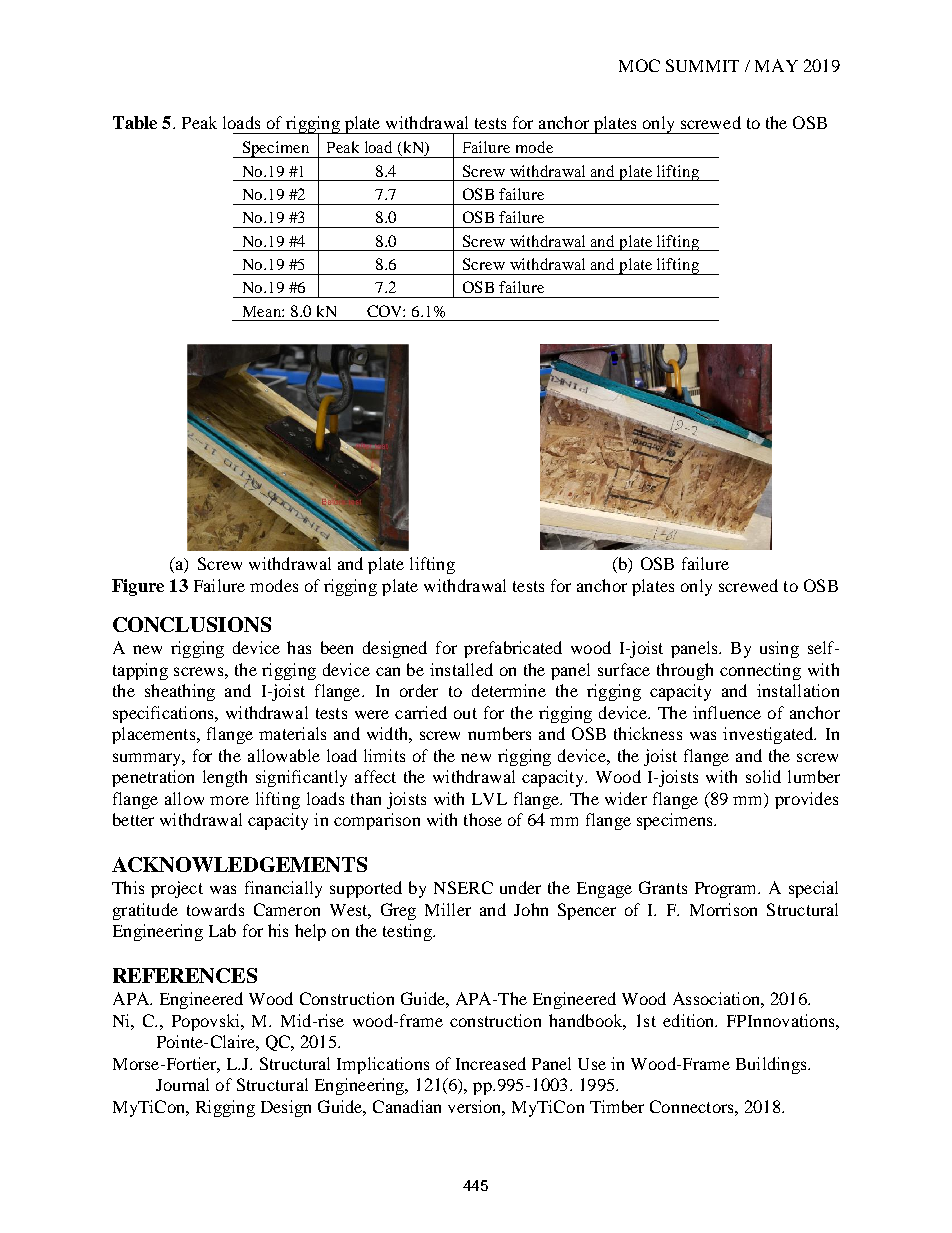 This page has height=1233, width=952. Describe the element at coordinates (779, 649) in the page. I see `using` at that location.
